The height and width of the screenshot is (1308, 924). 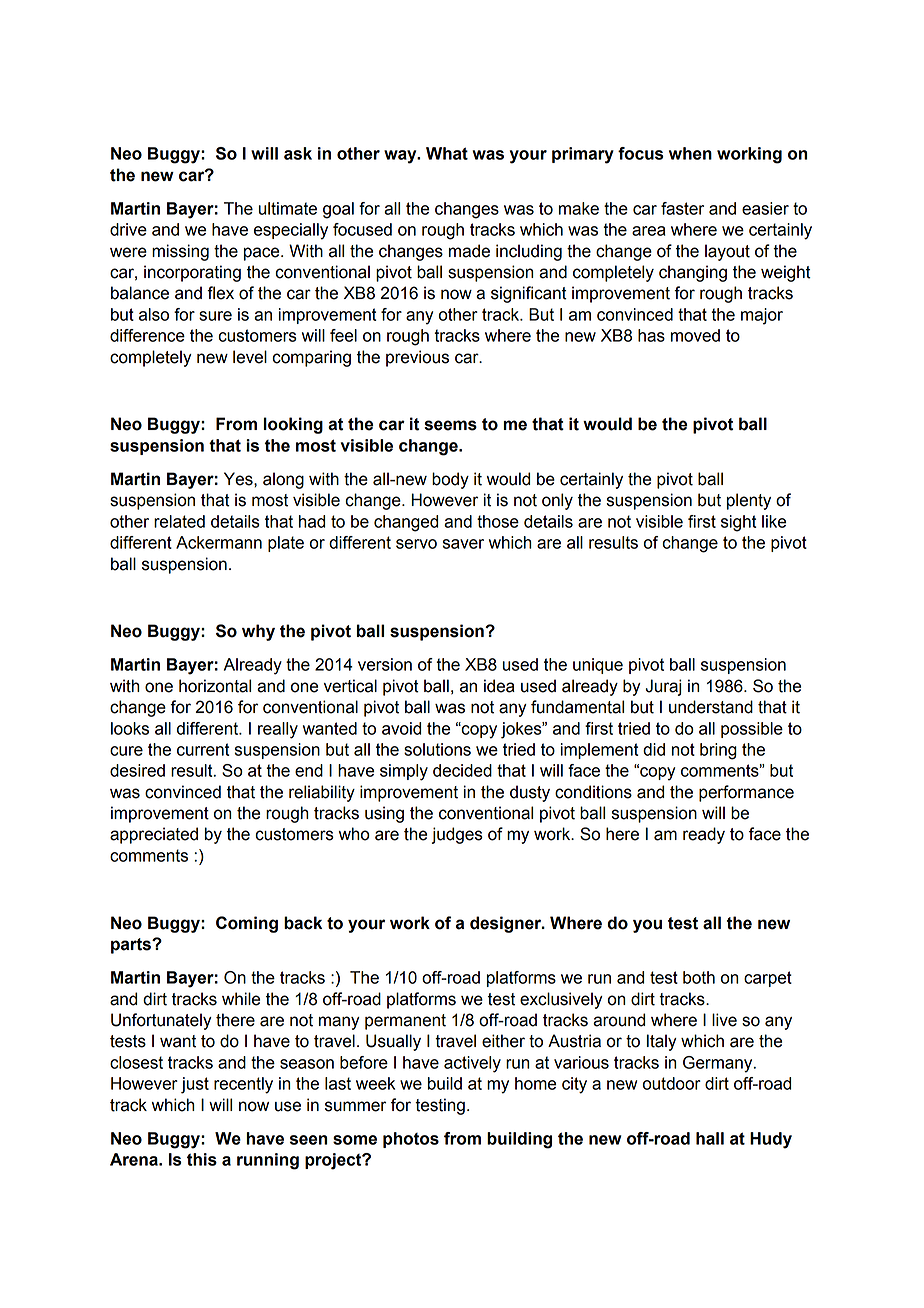 I want to click on Yes, so click(x=239, y=479).
